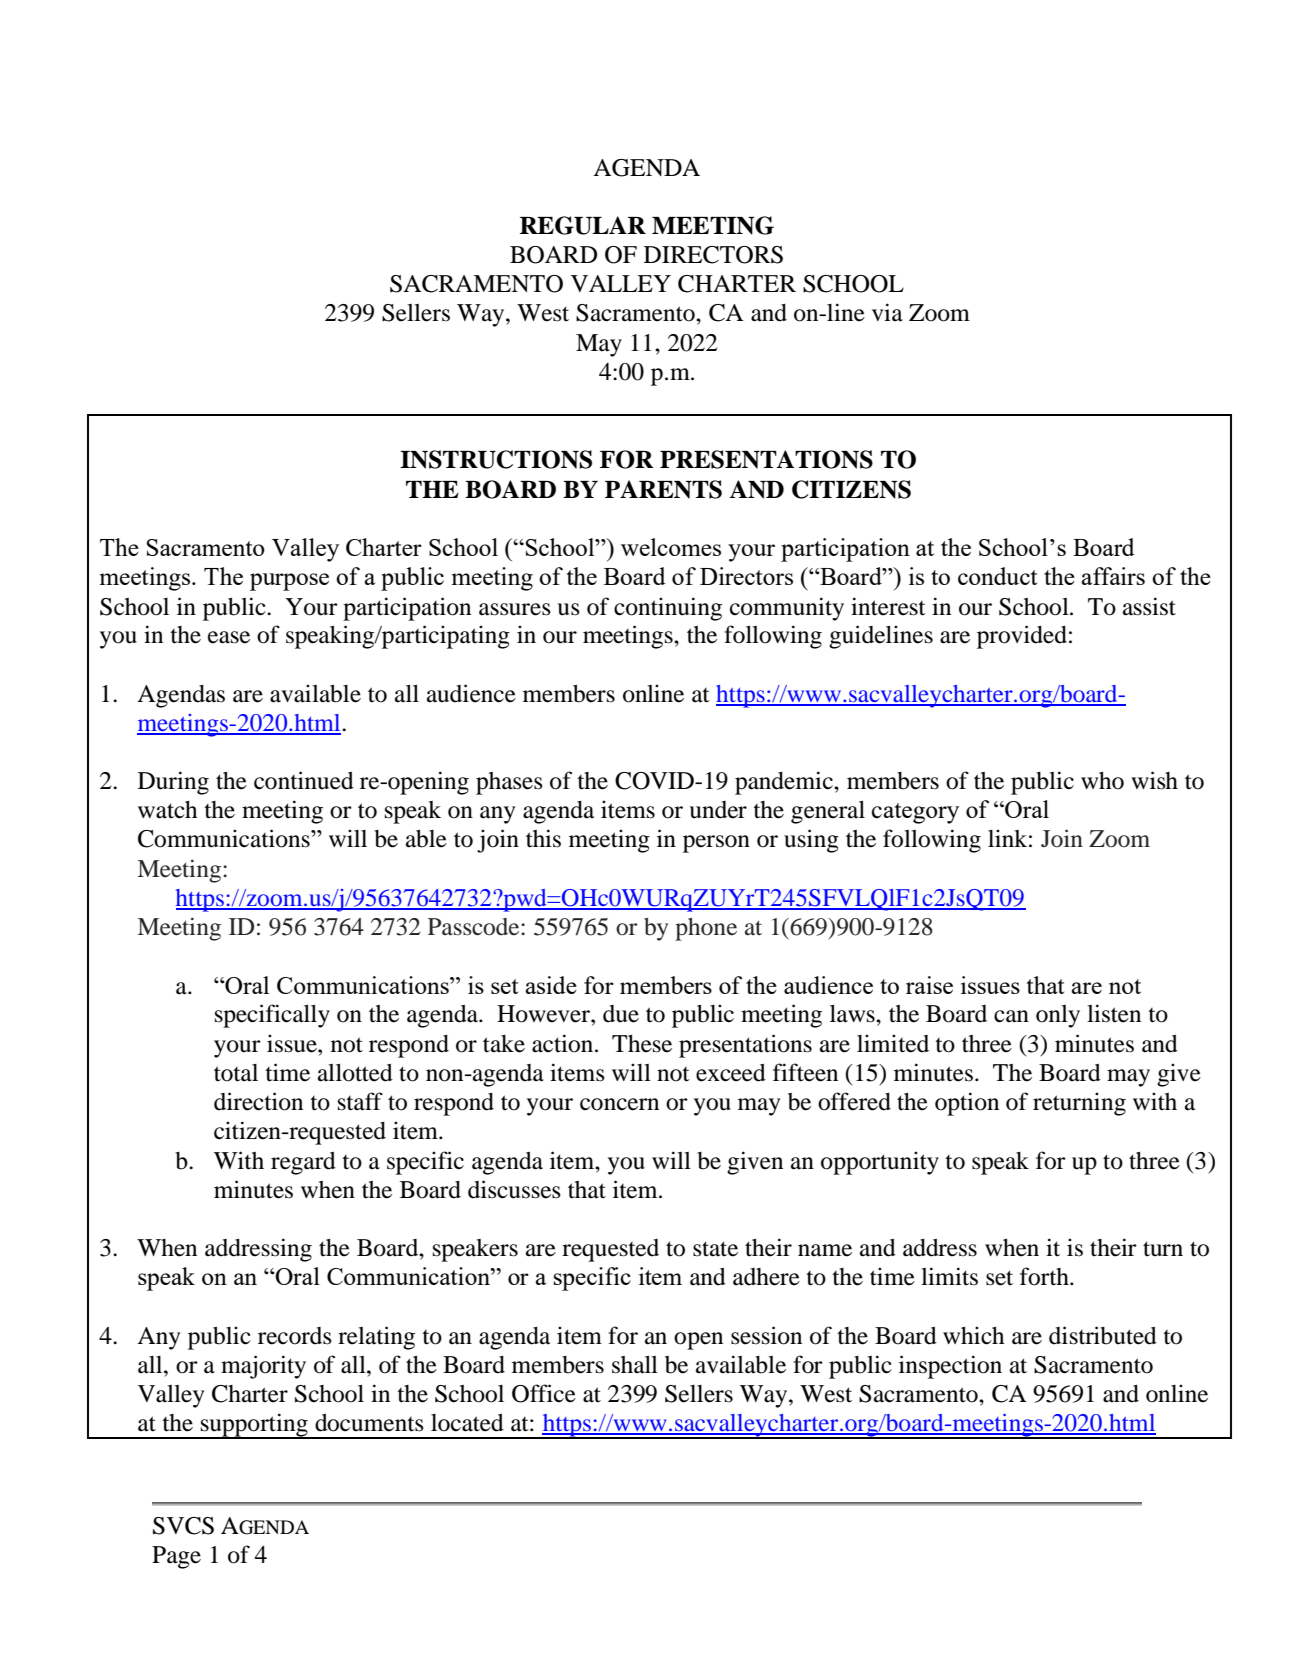 The height and width of the screenshot is (1674, 1294). What do you see at coordinates (915, 813) in the screenshot?
I see `category` at bounding box center [915, 813].
